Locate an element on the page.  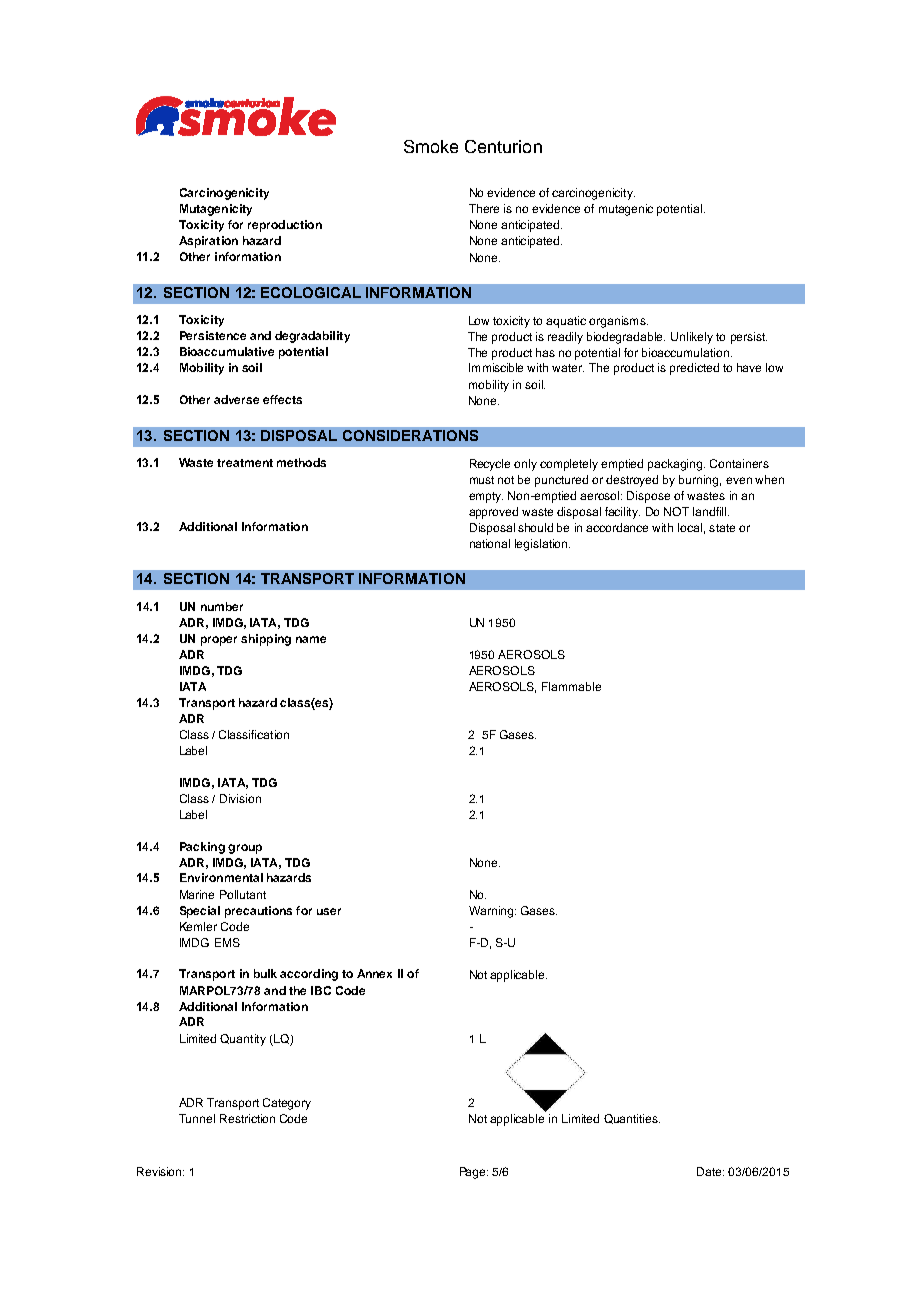
Restriction is located at coordinates (247, 1118).
